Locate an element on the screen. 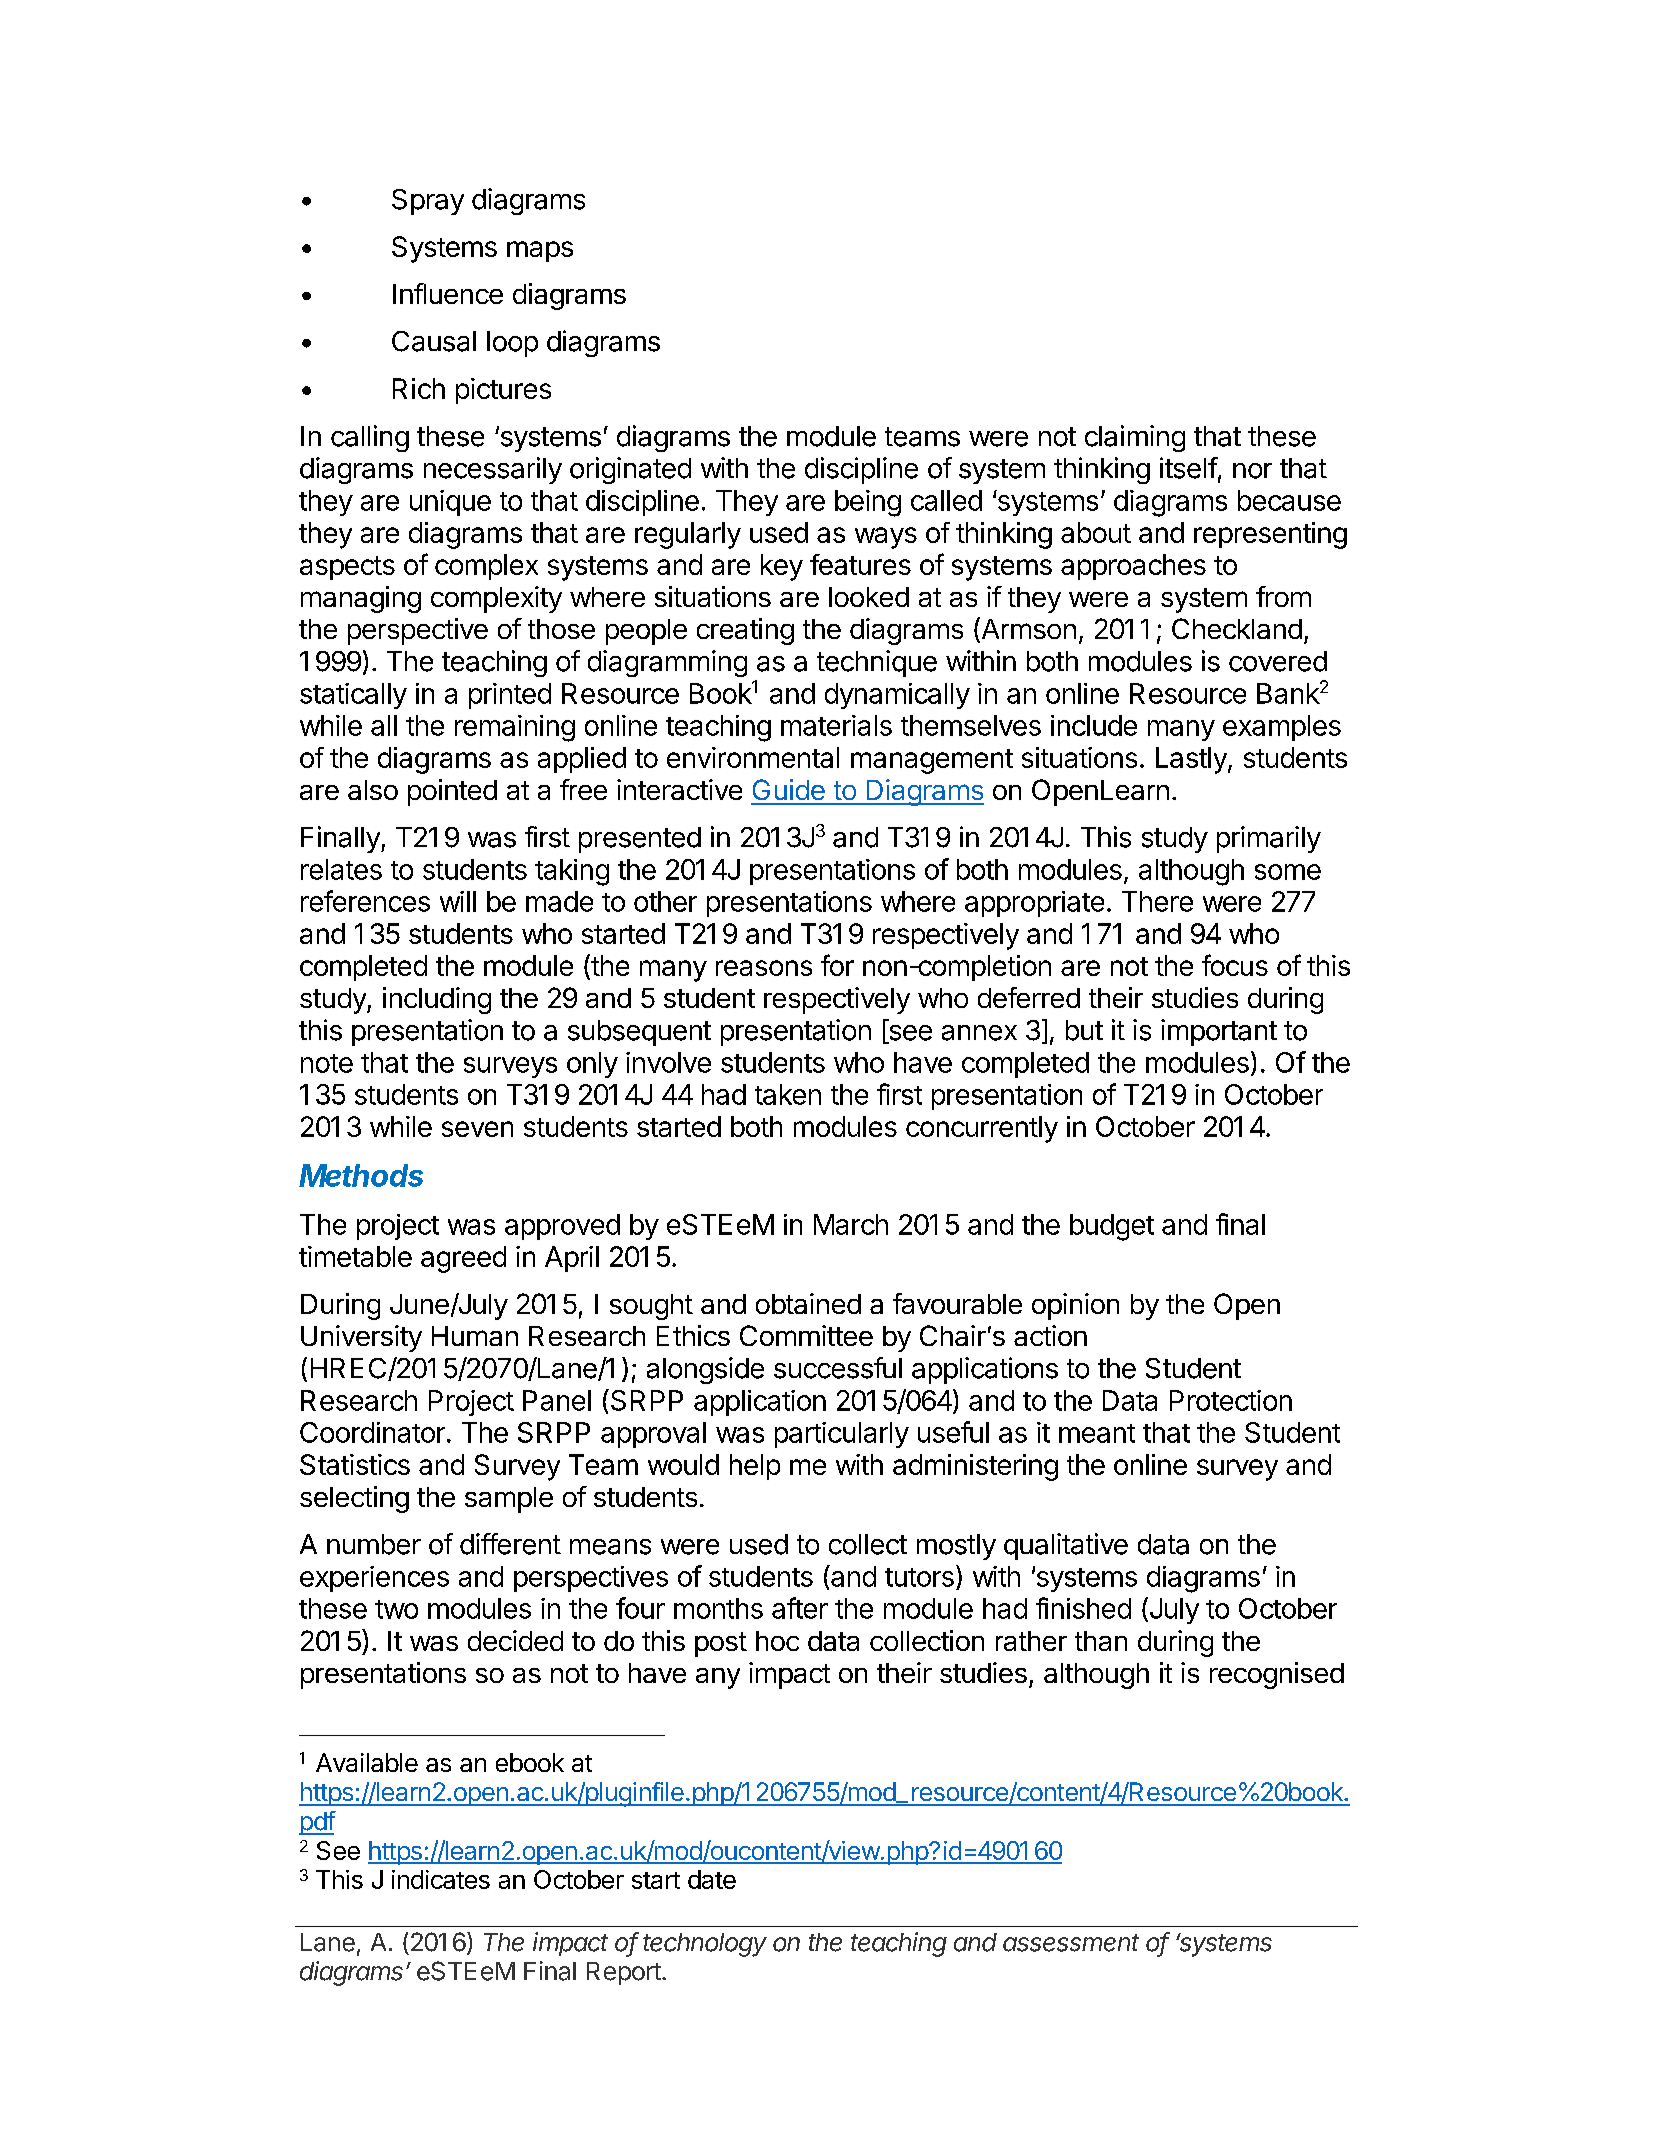 The width and height of the screenshot is (1653, 2140). help is located at coordinates (755, 1467).
